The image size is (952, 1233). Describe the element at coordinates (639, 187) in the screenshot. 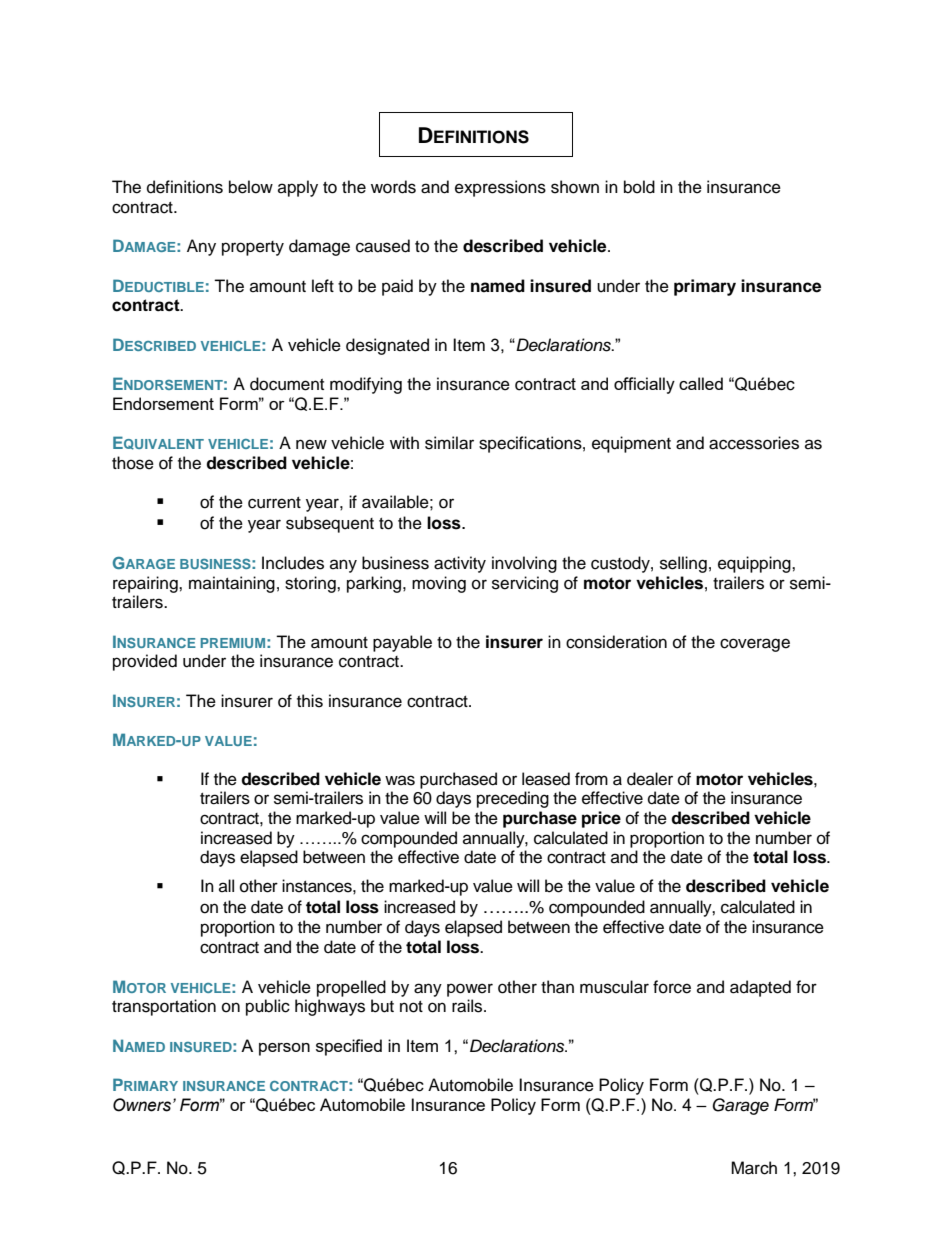

I see `bold` at that location.
